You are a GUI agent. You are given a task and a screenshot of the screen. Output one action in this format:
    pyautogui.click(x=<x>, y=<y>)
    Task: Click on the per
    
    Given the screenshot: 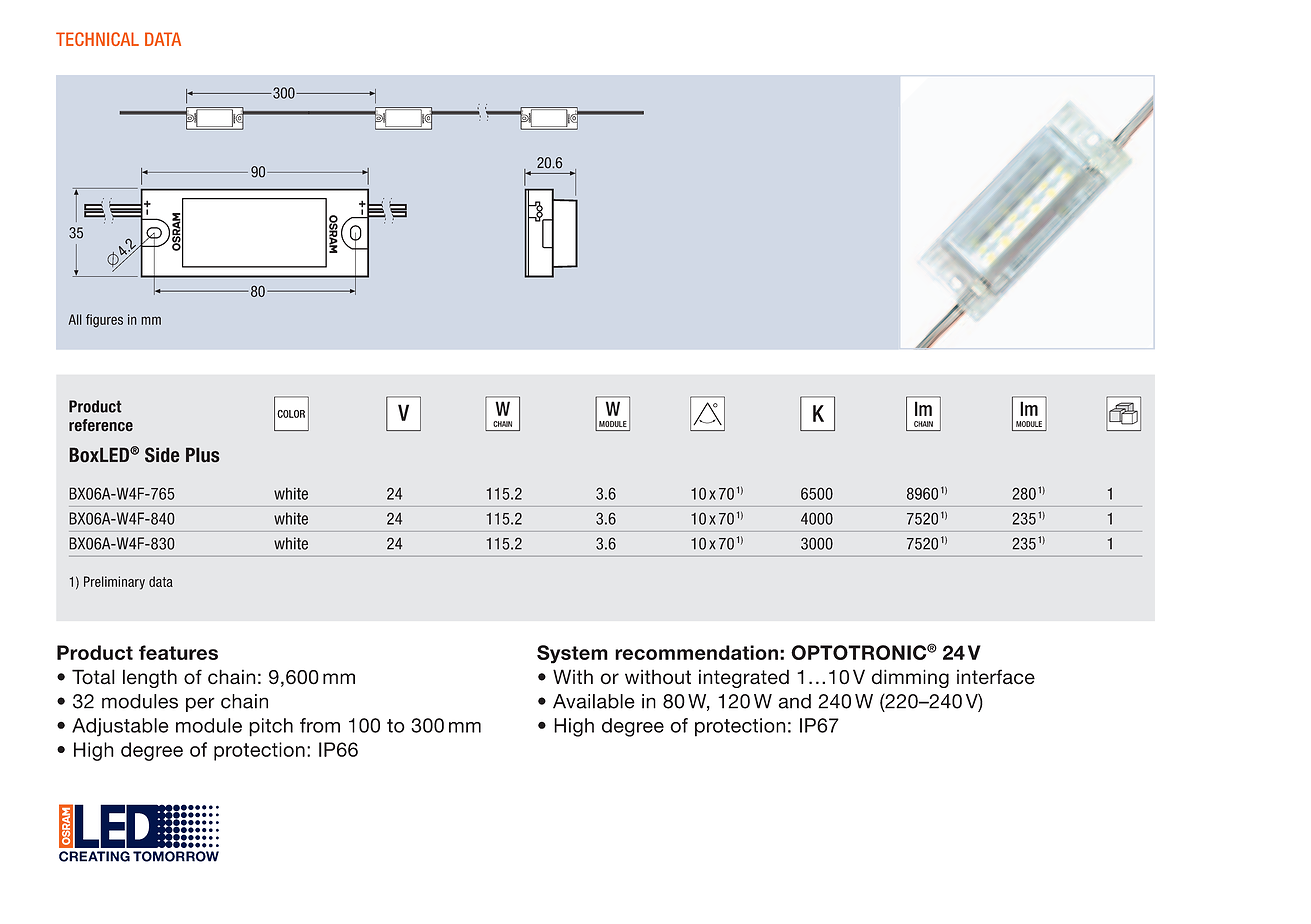 What is the action you would take?
    pyautogui.click(x=200, y=704)
